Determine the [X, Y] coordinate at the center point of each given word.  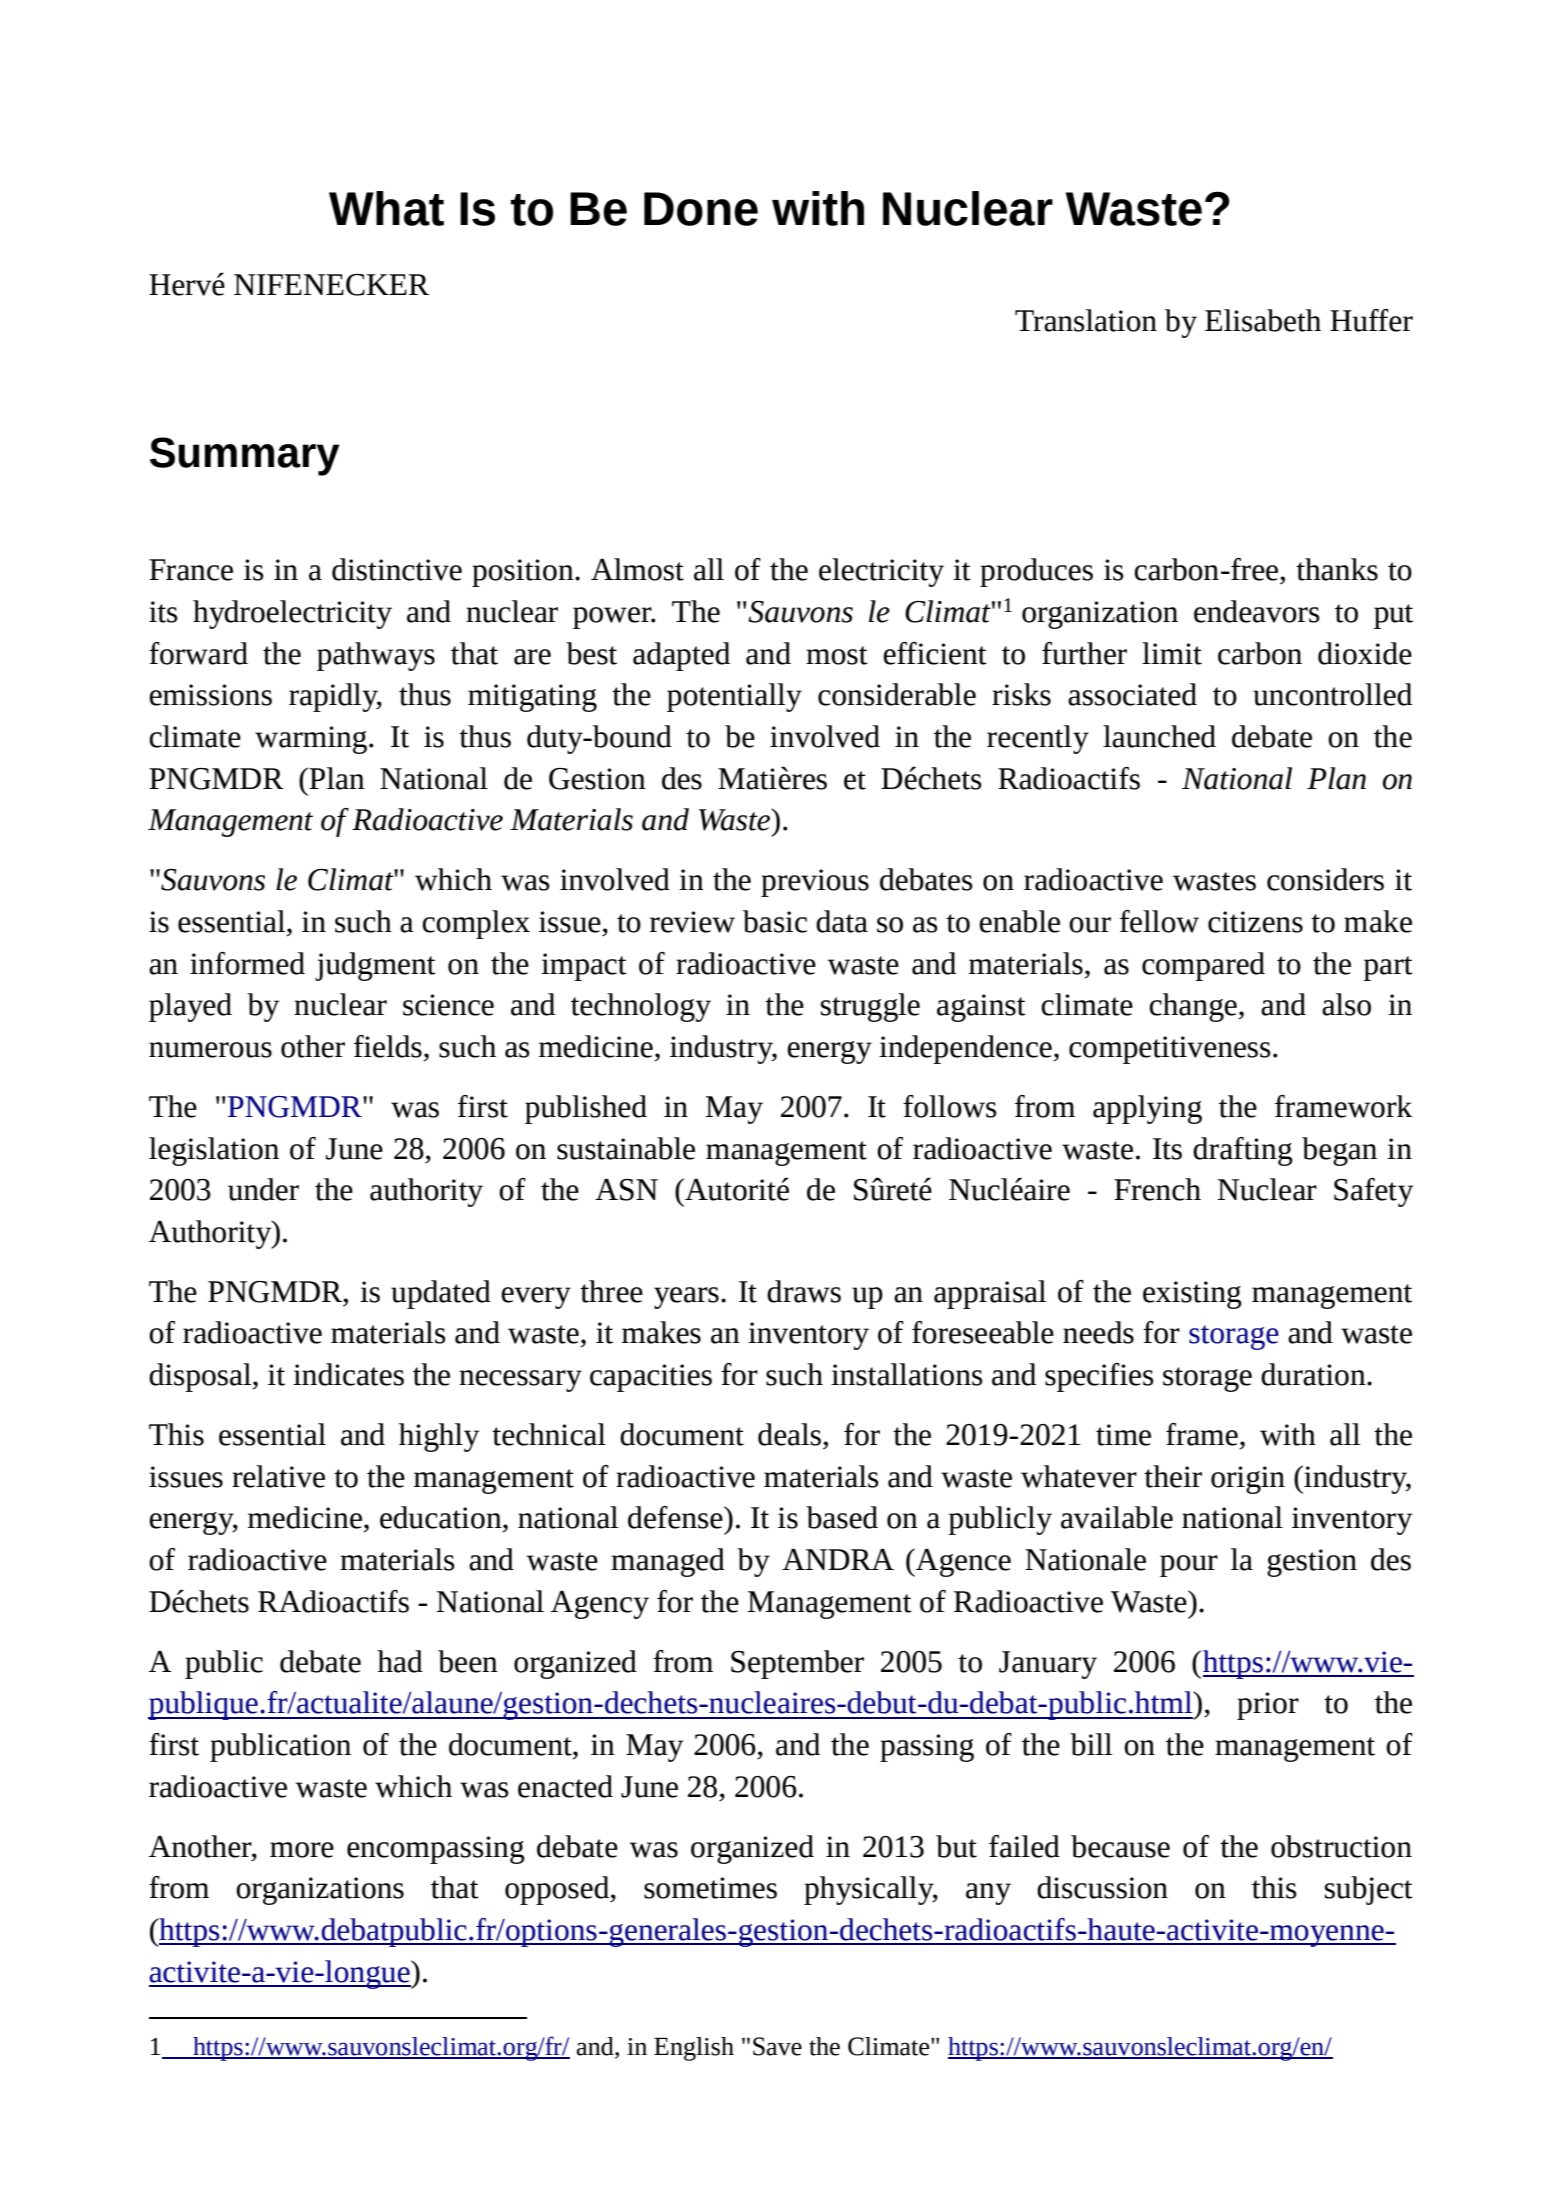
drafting [1243, 1151]
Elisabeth [1263, 320]
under [263, 1189]
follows [950, 1106]
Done [701, 209]
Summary [245, 456]
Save [777, 2046]
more [302, 1850]
